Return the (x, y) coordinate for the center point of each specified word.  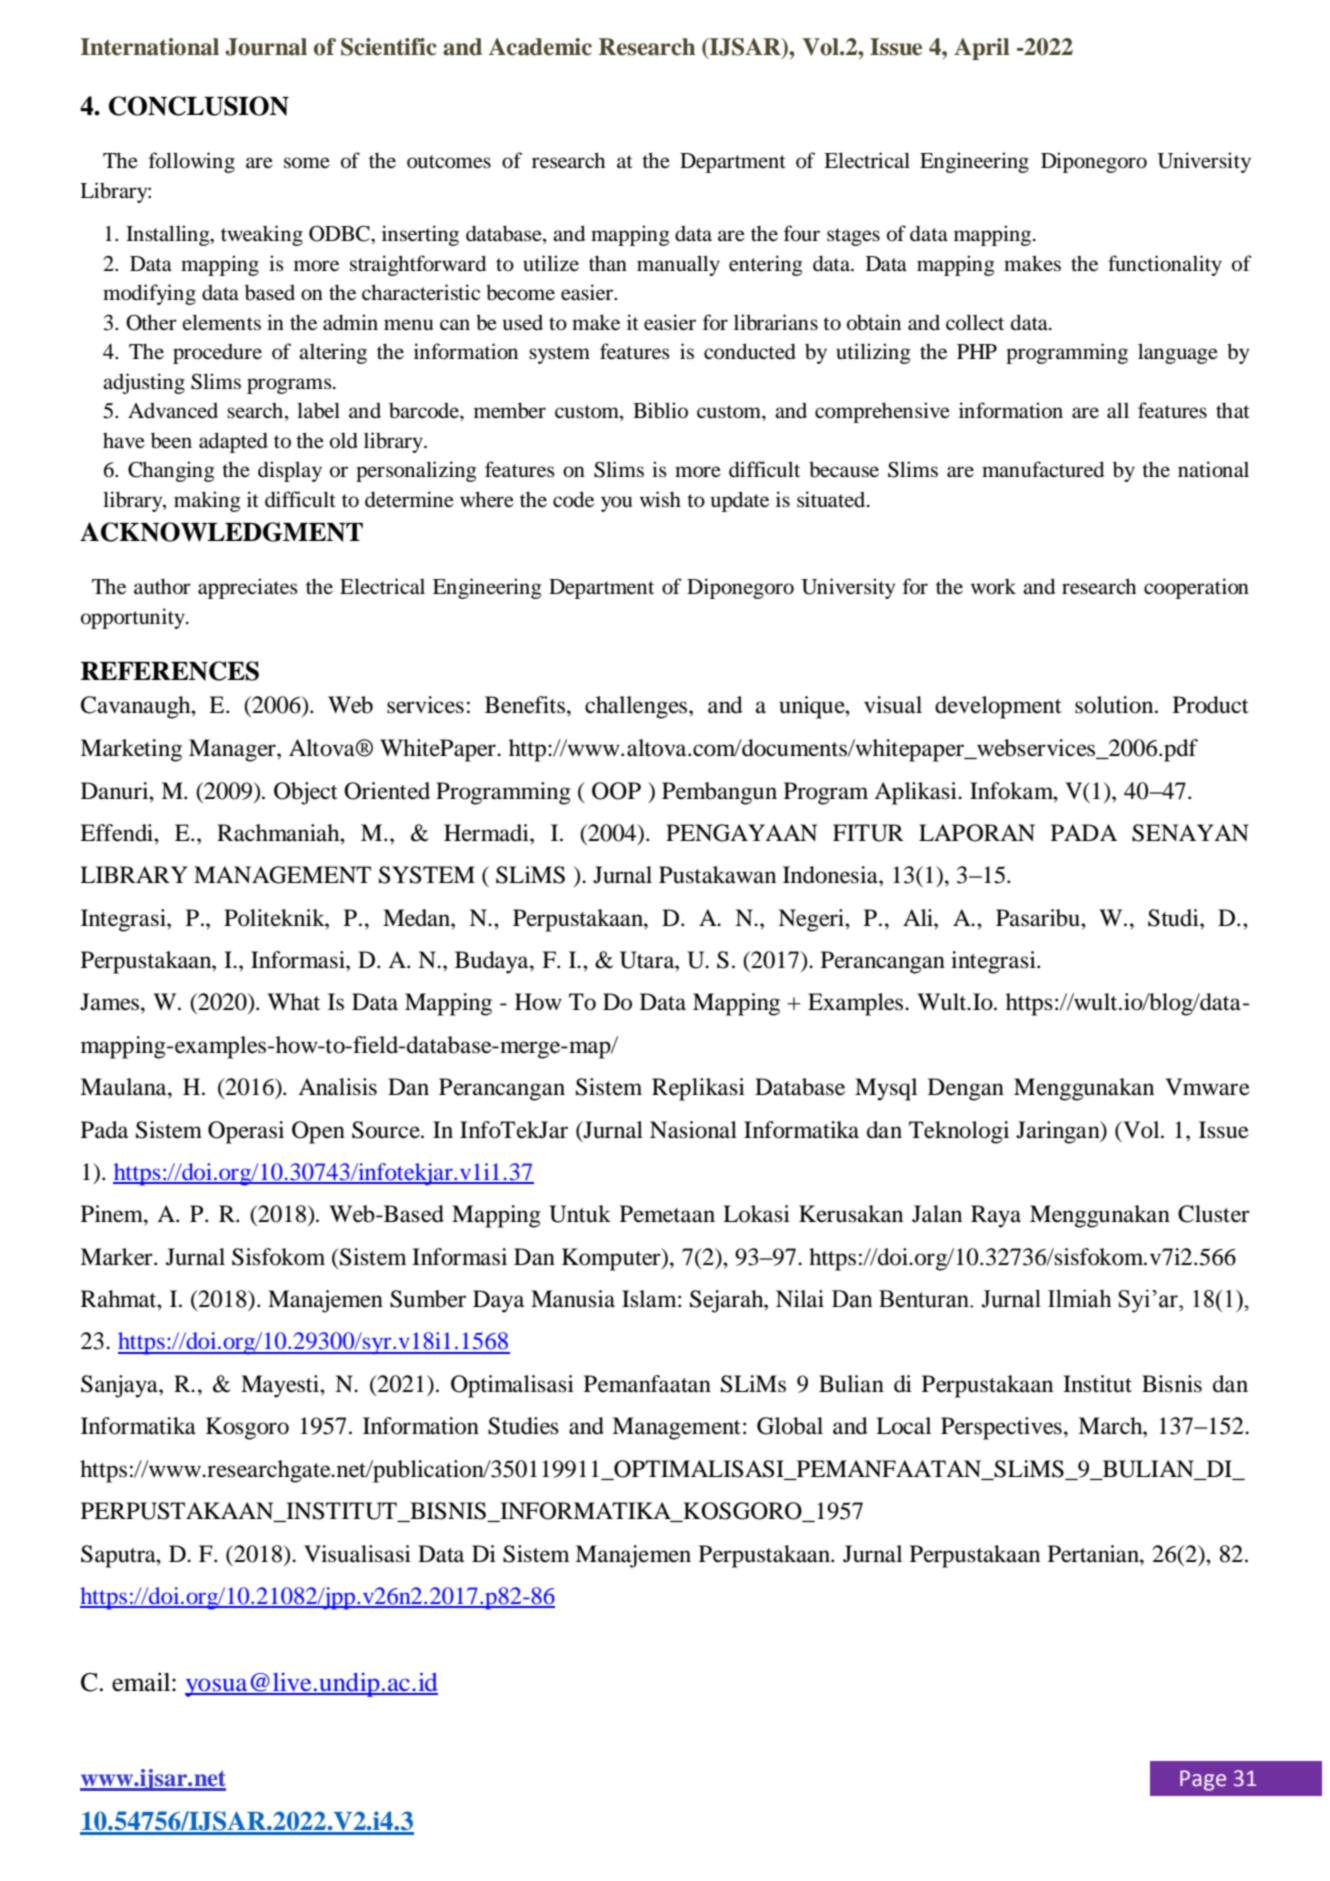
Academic (540, 47)
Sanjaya (120, 1386)
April (982, 49)
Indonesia (831, 875)
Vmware (1207, 1087)
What (293, 1002)
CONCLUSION (199, 106)
